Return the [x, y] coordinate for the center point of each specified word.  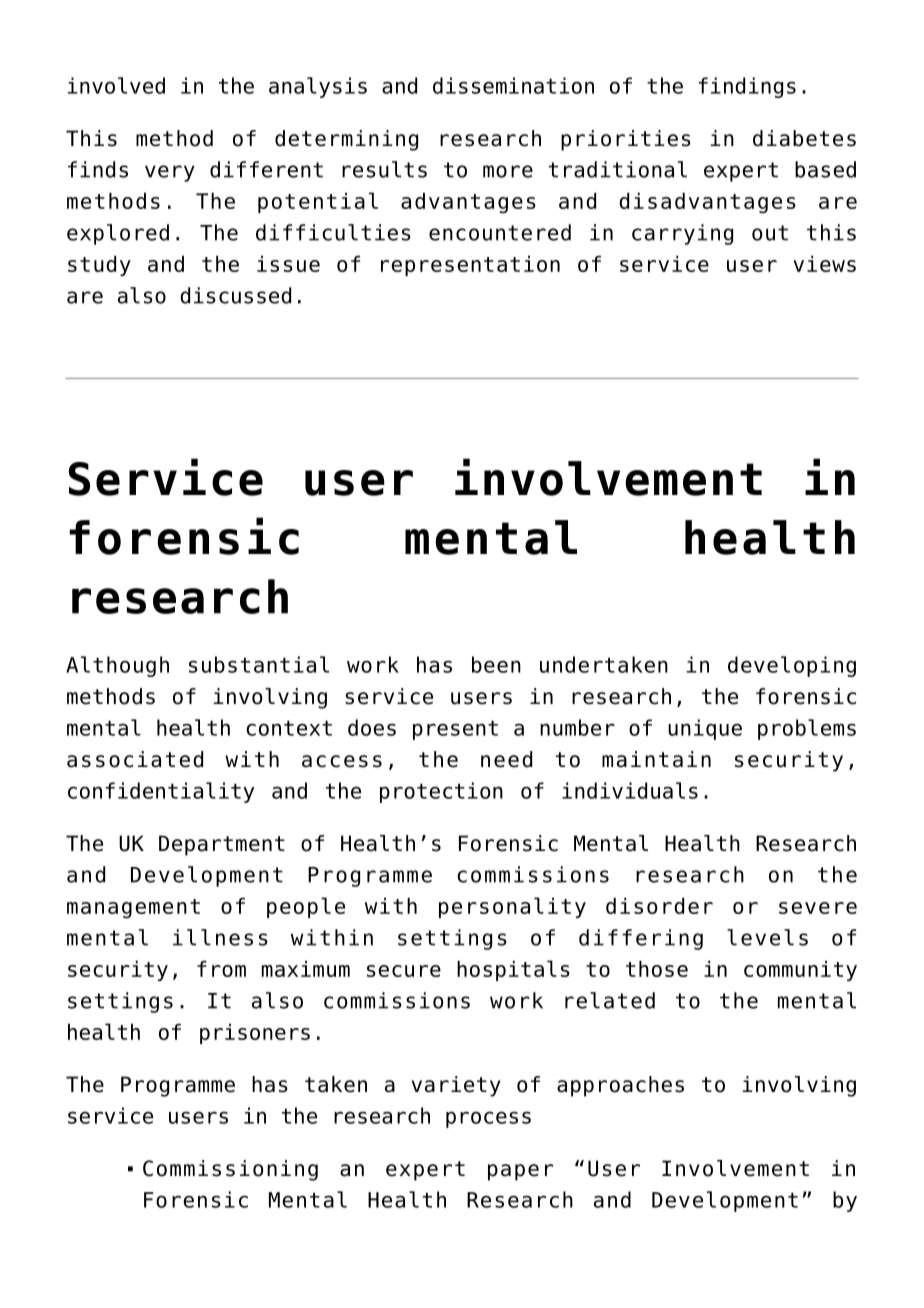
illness [220, 937]
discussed [235, 295]
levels [767, 937]
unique [705, 729]
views [824, 264]
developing [792, 666]
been [496, 664]
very [170, 173]
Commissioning [230, 1170]
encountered [500, 232]
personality [512, 907]
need [506, 759]
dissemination [513, 85]
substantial [259, 664]
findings [747, 87]
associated [135, 759]
